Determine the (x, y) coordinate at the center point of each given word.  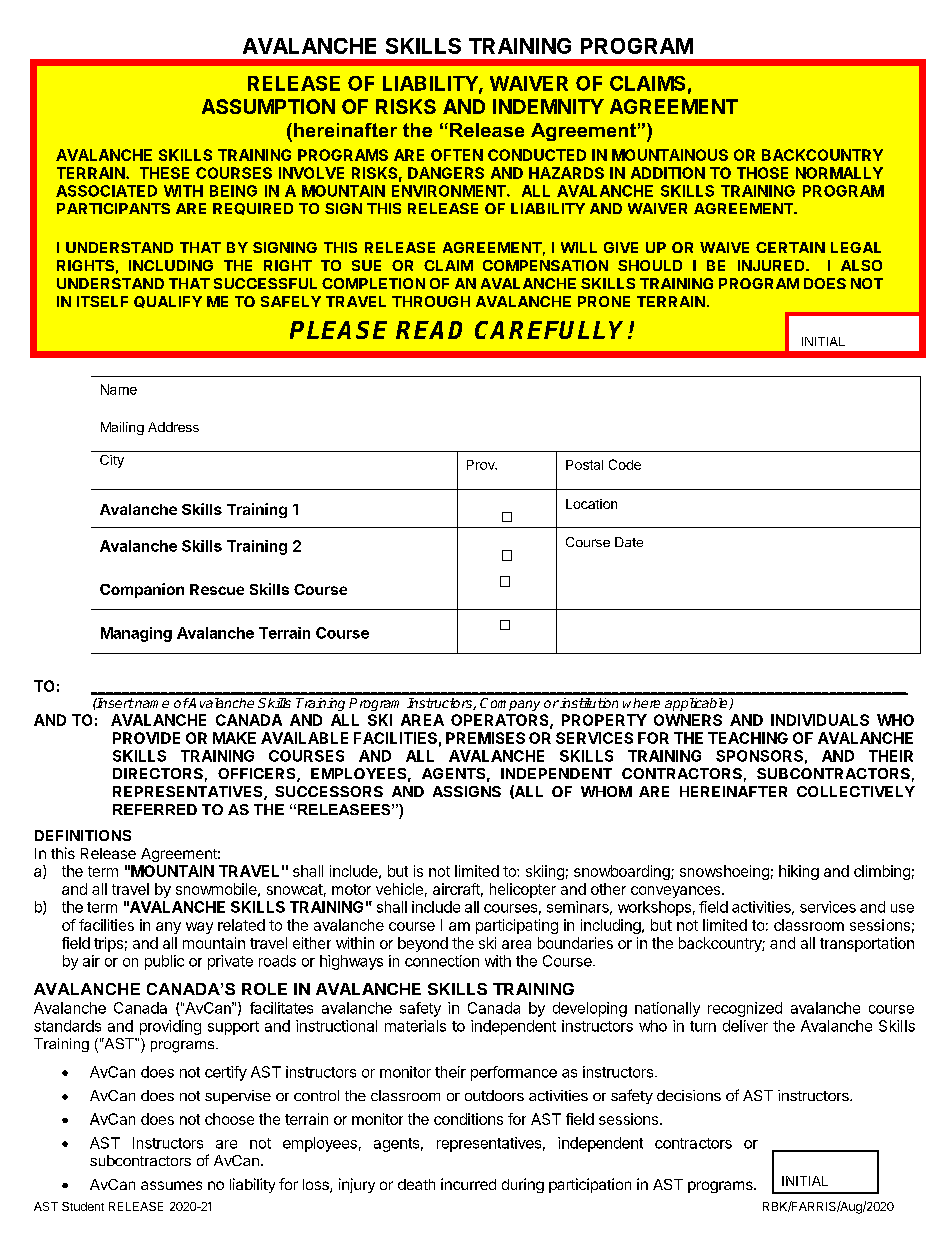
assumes (171, 1185)
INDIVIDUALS (820, 720)
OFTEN (457, 155)
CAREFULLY (552, 330)
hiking (799, 872)
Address (173, 427)
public (164, 962)
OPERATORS (501, 721)
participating (517, 926)
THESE (164, 173)
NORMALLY (839, 173)
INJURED (772, 265)
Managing (136, 634)
